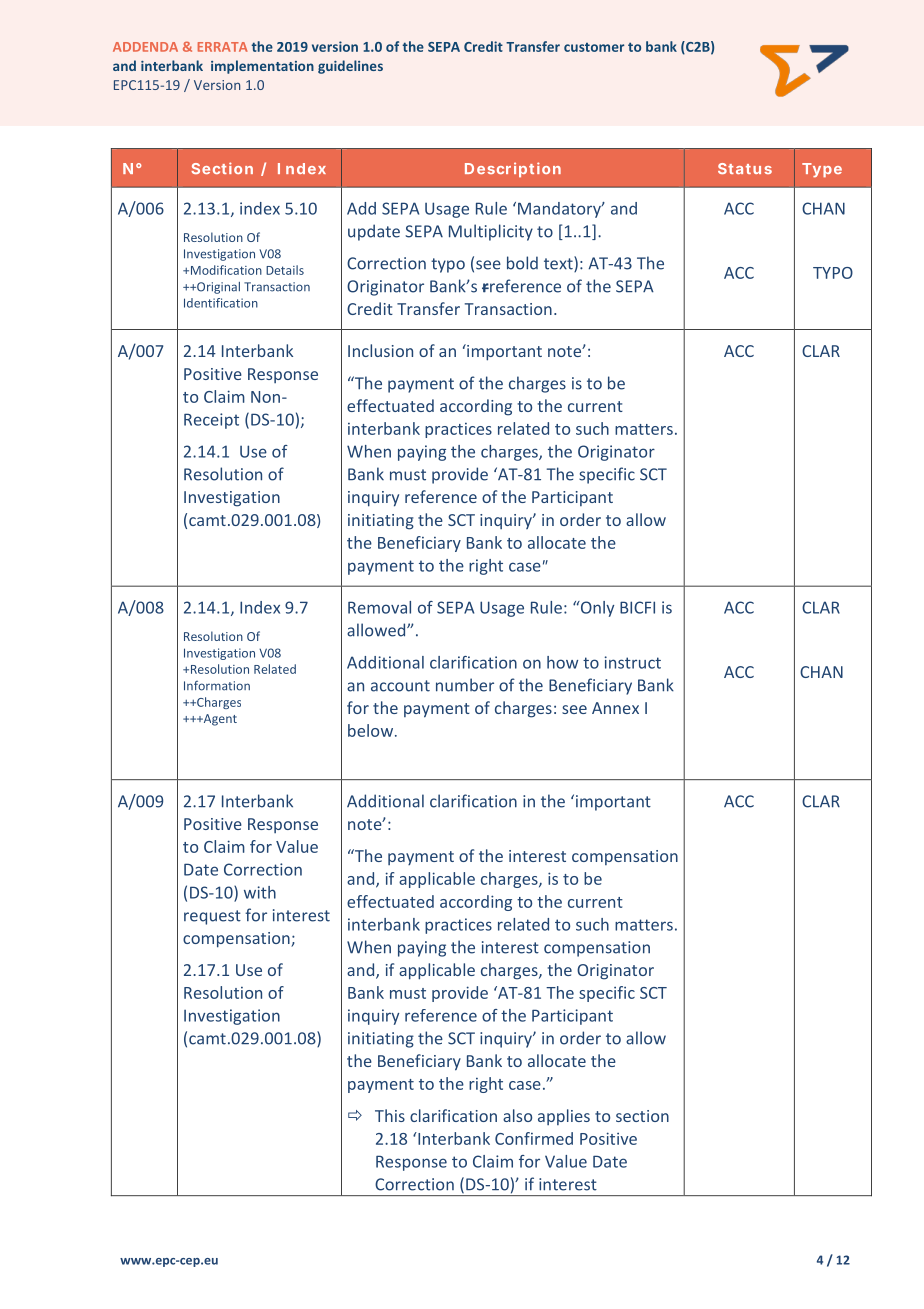  What do you see at coordinates (513, 169) in the screenshot?
I see `Description` at bounding box center [513, 169].
